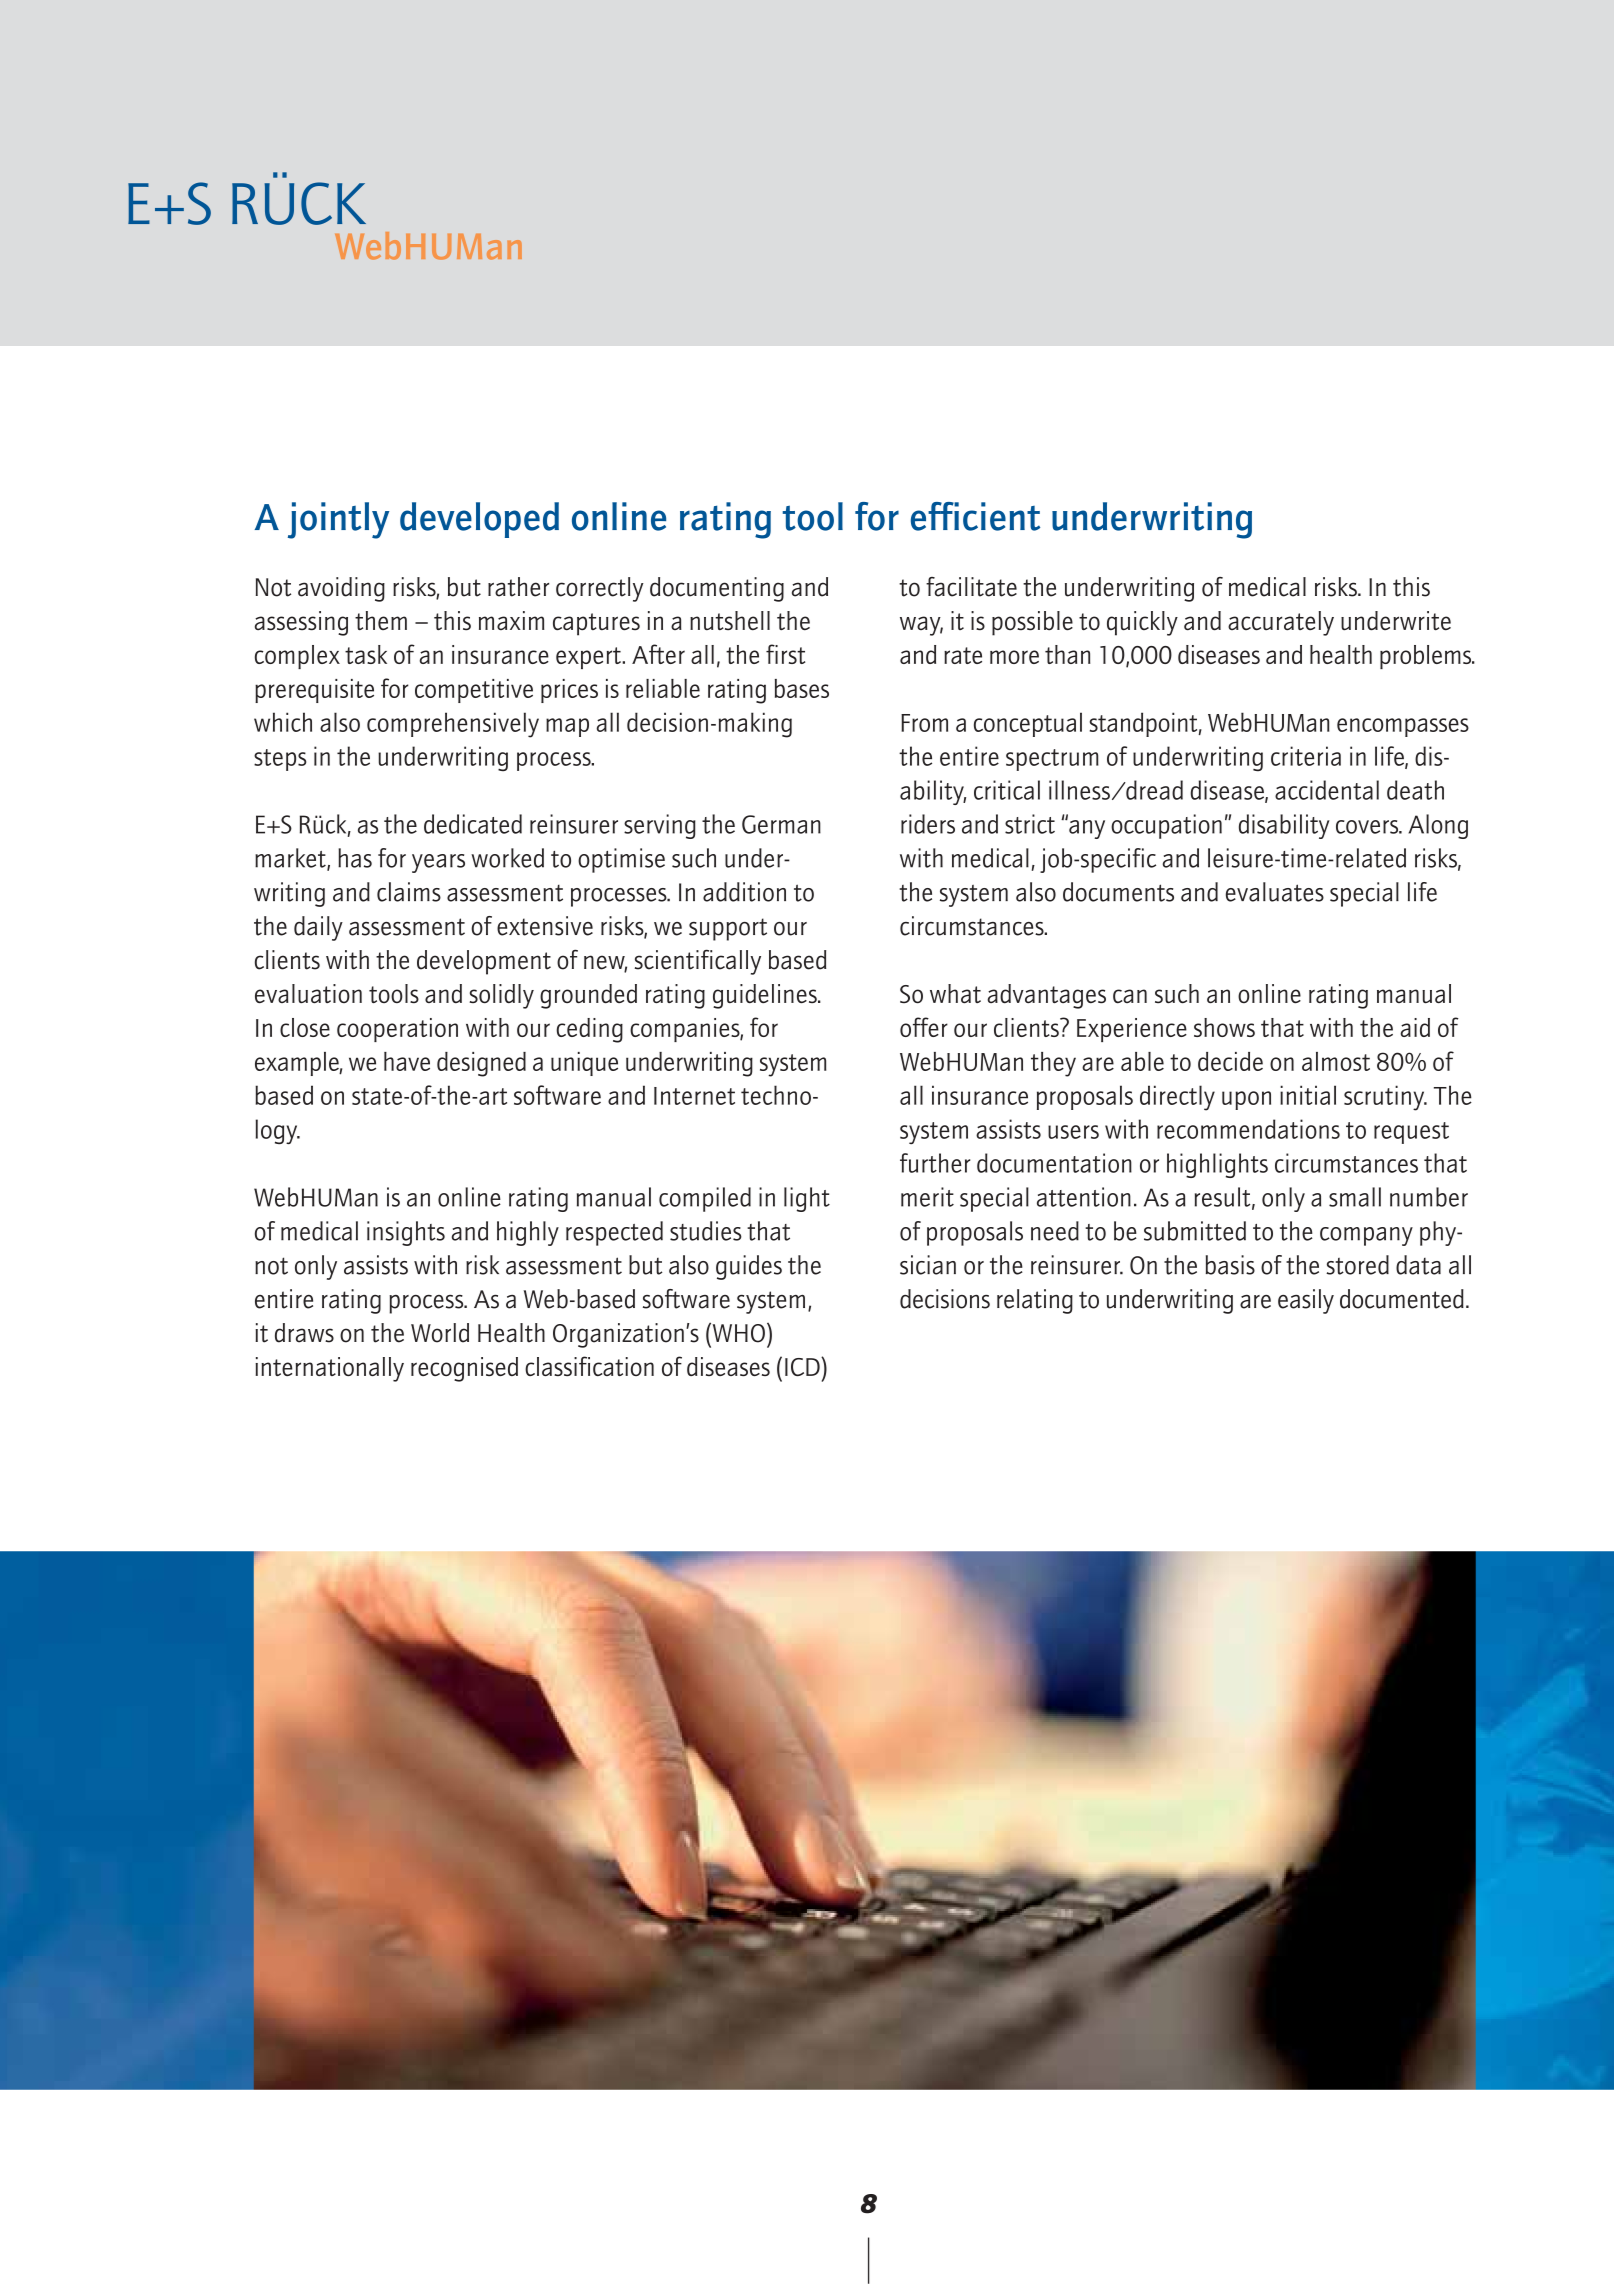 Image resolution: width=1614 pixels, height=2284 pixels. I want to click on From, so click(924, 723).
